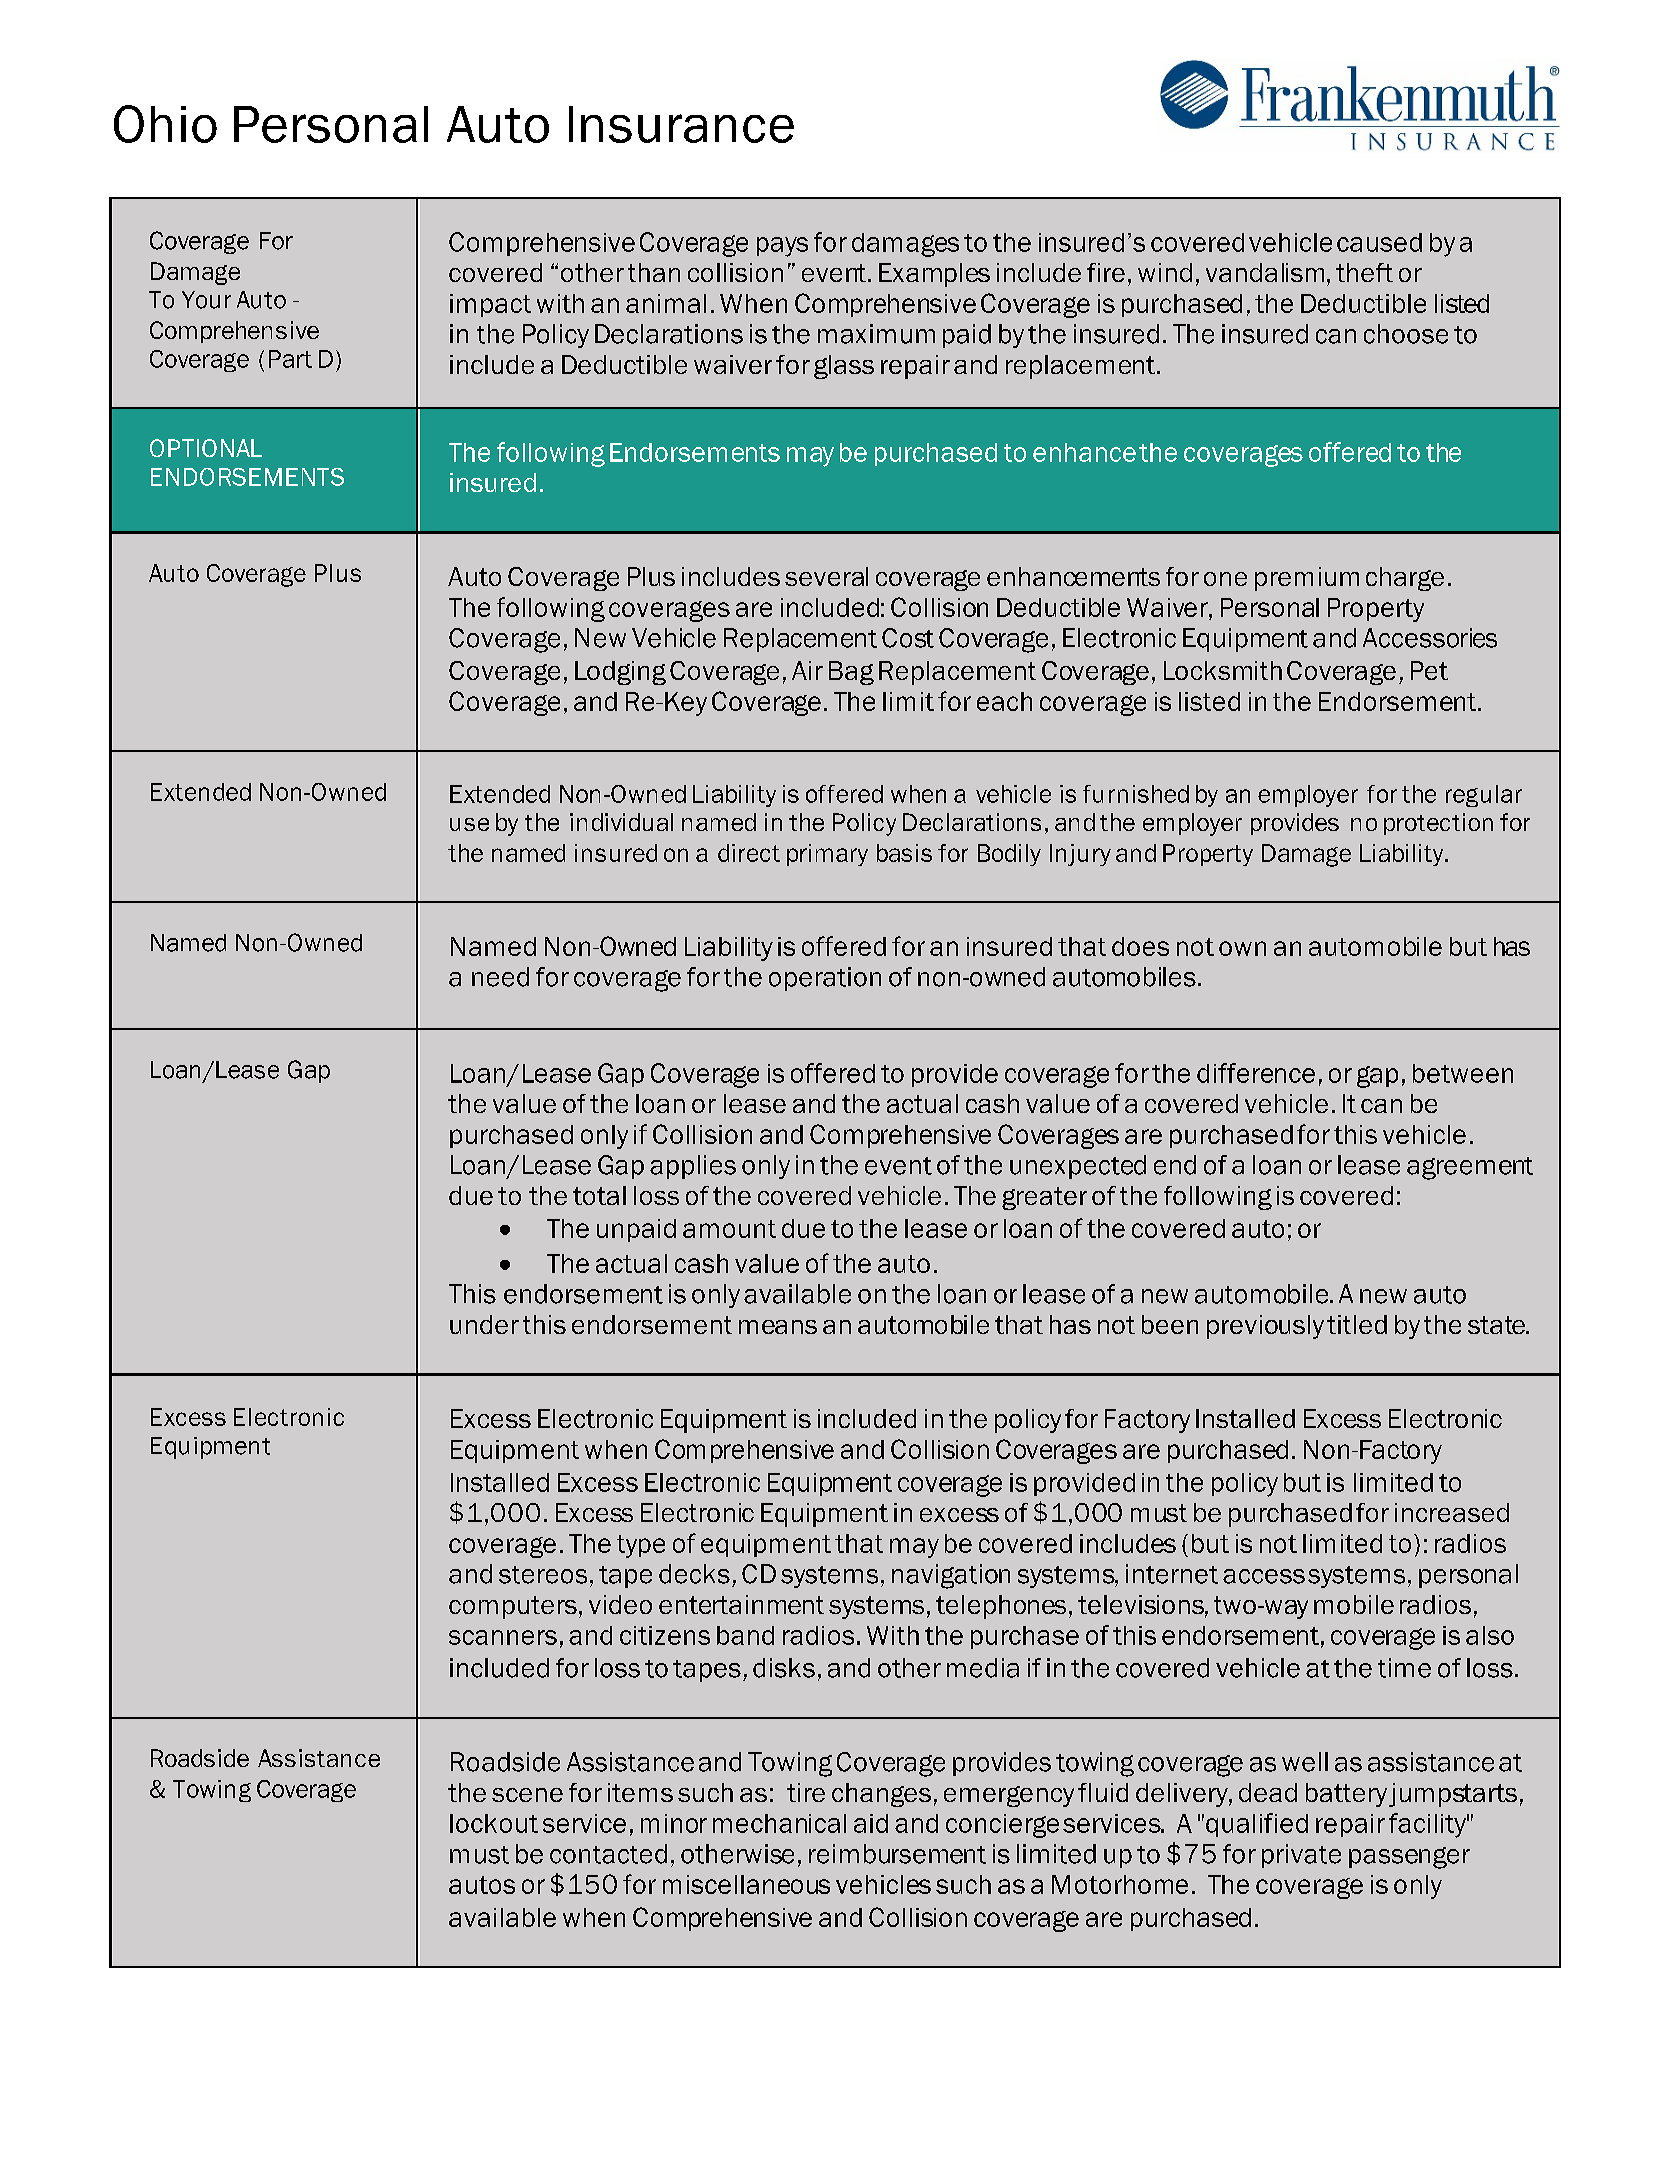 This screenshot has width=1673, height=2165. Describe the element at coordinates (782, 247) in the screenshot. I see `pays` at that location.
